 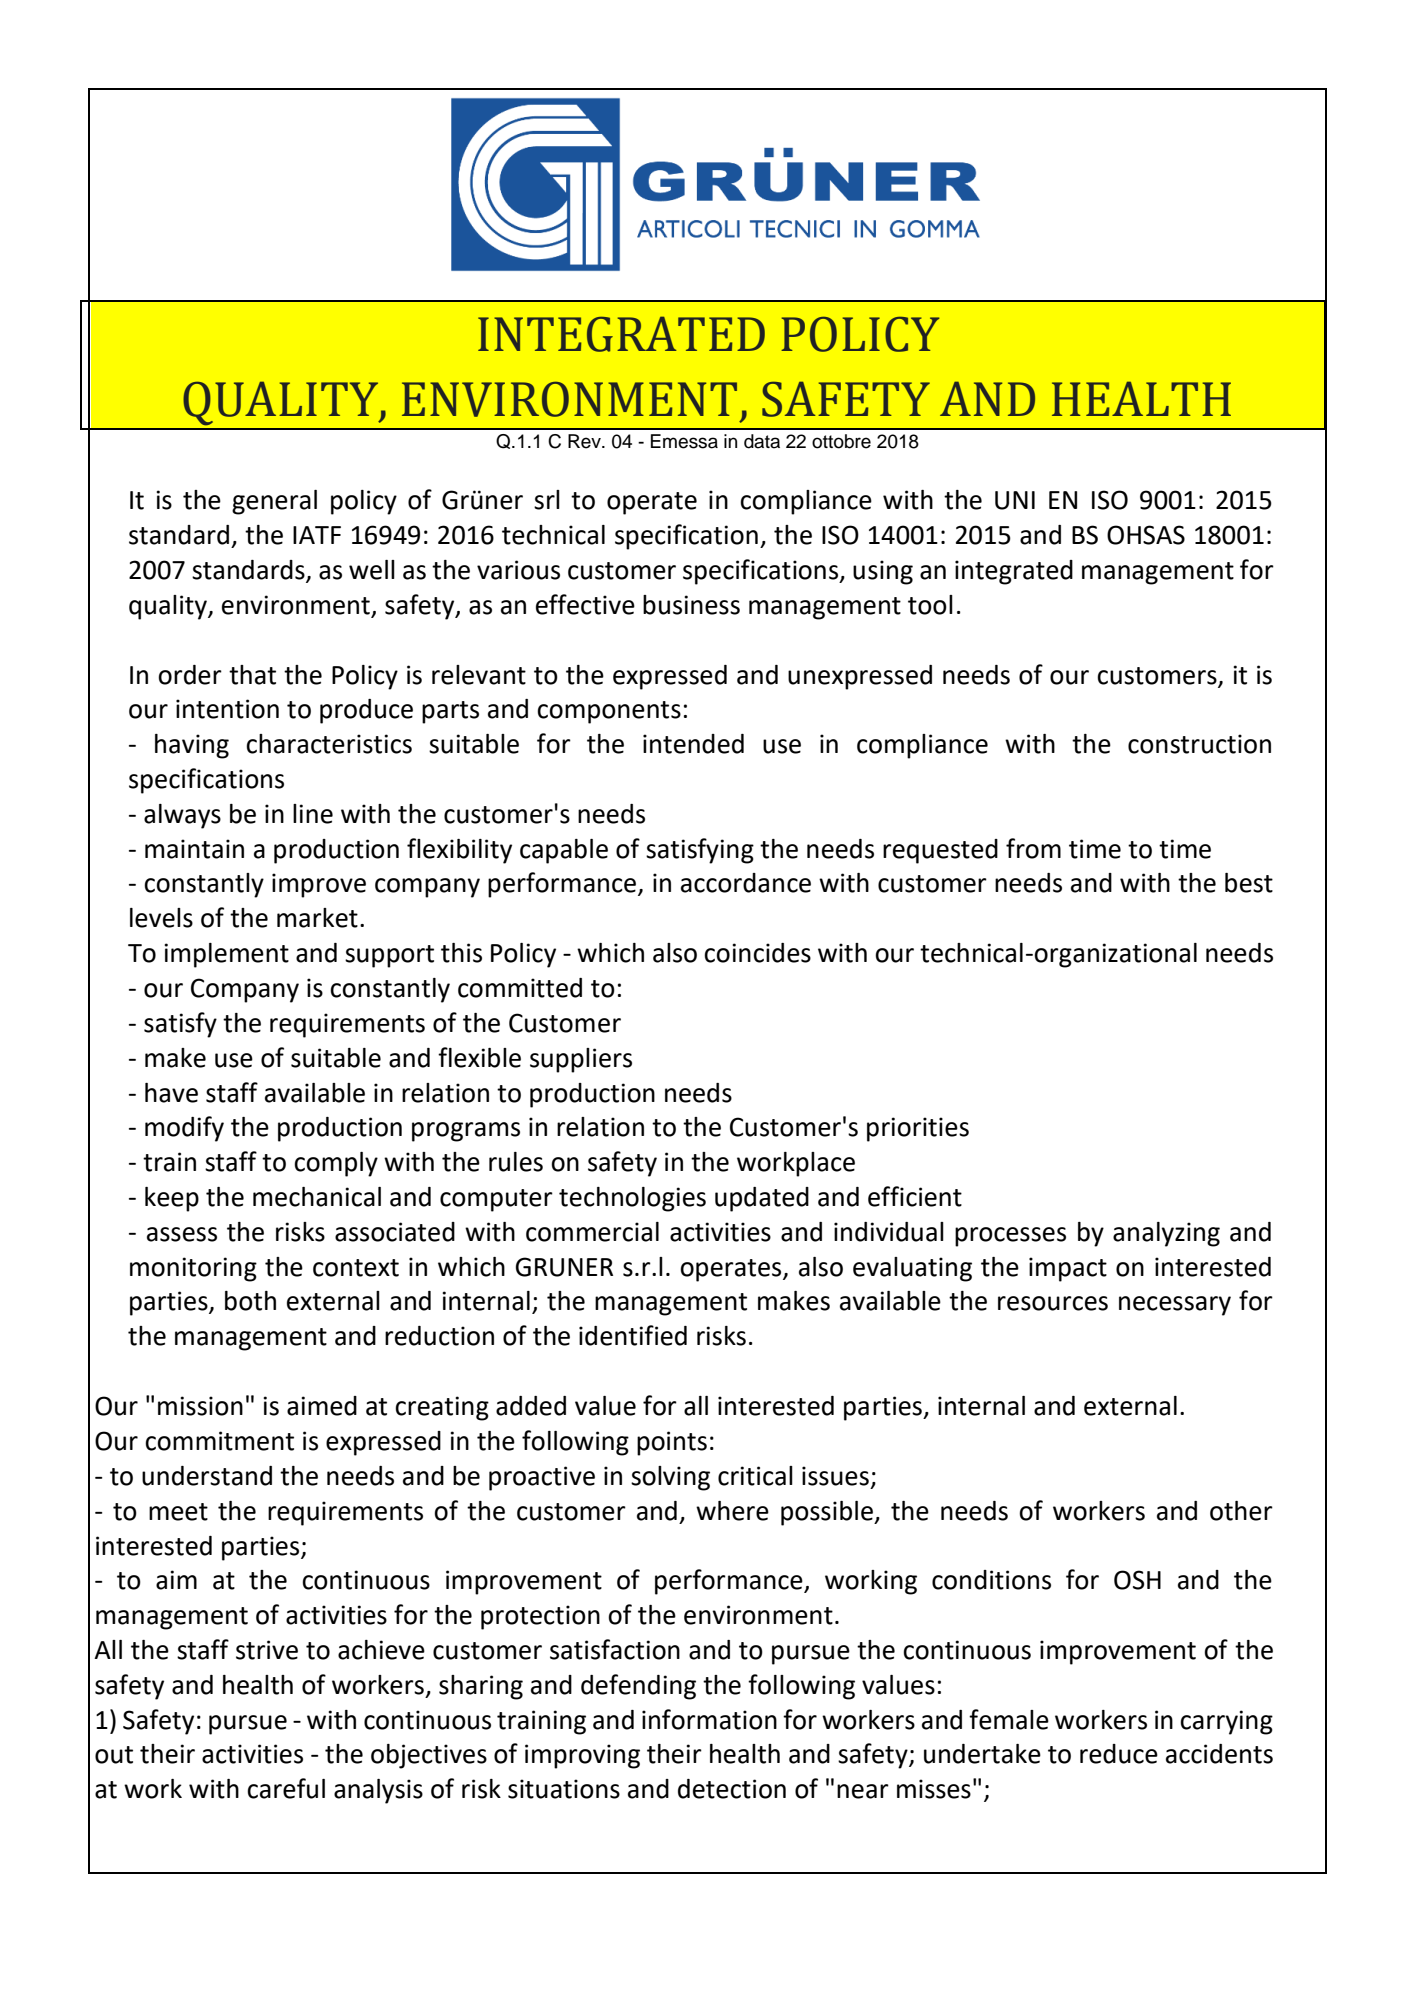 I want to click on information, so click(x=709, y=1719).
